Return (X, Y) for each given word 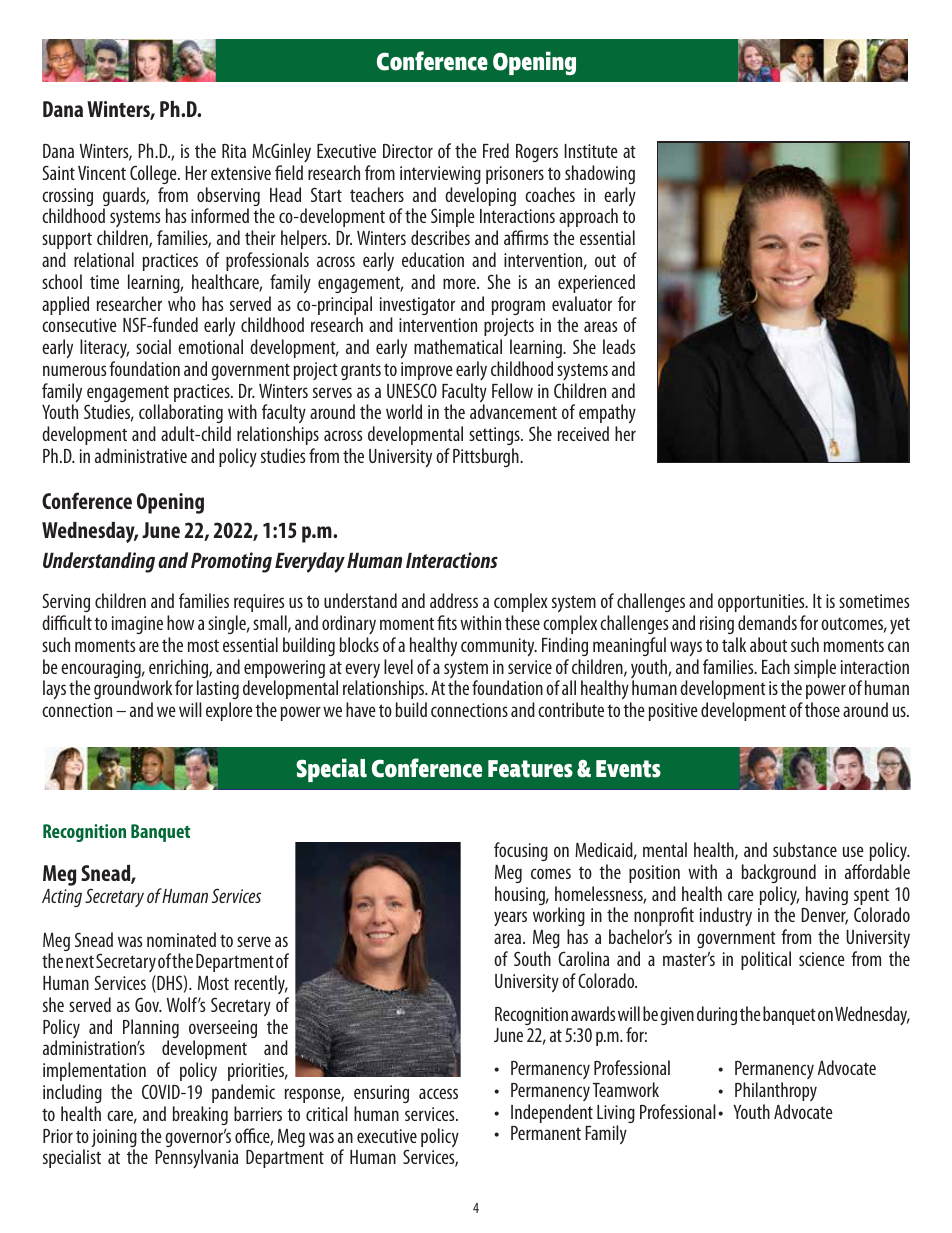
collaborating (181, 415)
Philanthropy (776, 1091)
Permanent (546, 1133)
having (827, 895)
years (510, 918)
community (499, 647)
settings (495, 436)
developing (480, 198)
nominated (181, 939)
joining (114, 1139)
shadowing (600, 174)
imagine (137, 625)
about (768, 644)
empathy (607, 415)
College (154, 174)
